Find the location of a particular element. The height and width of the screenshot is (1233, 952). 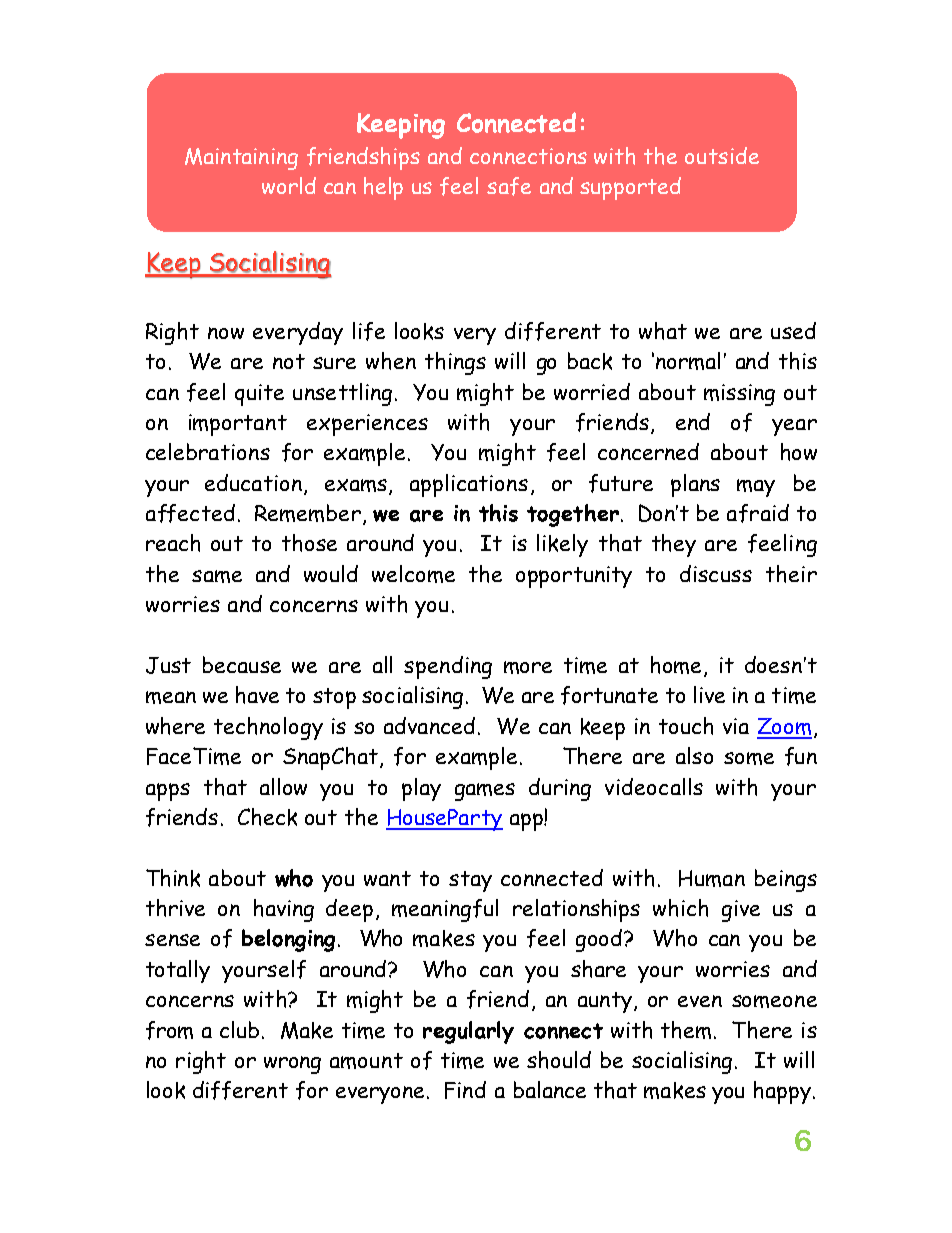

having is located at coordinates (284, 910).
